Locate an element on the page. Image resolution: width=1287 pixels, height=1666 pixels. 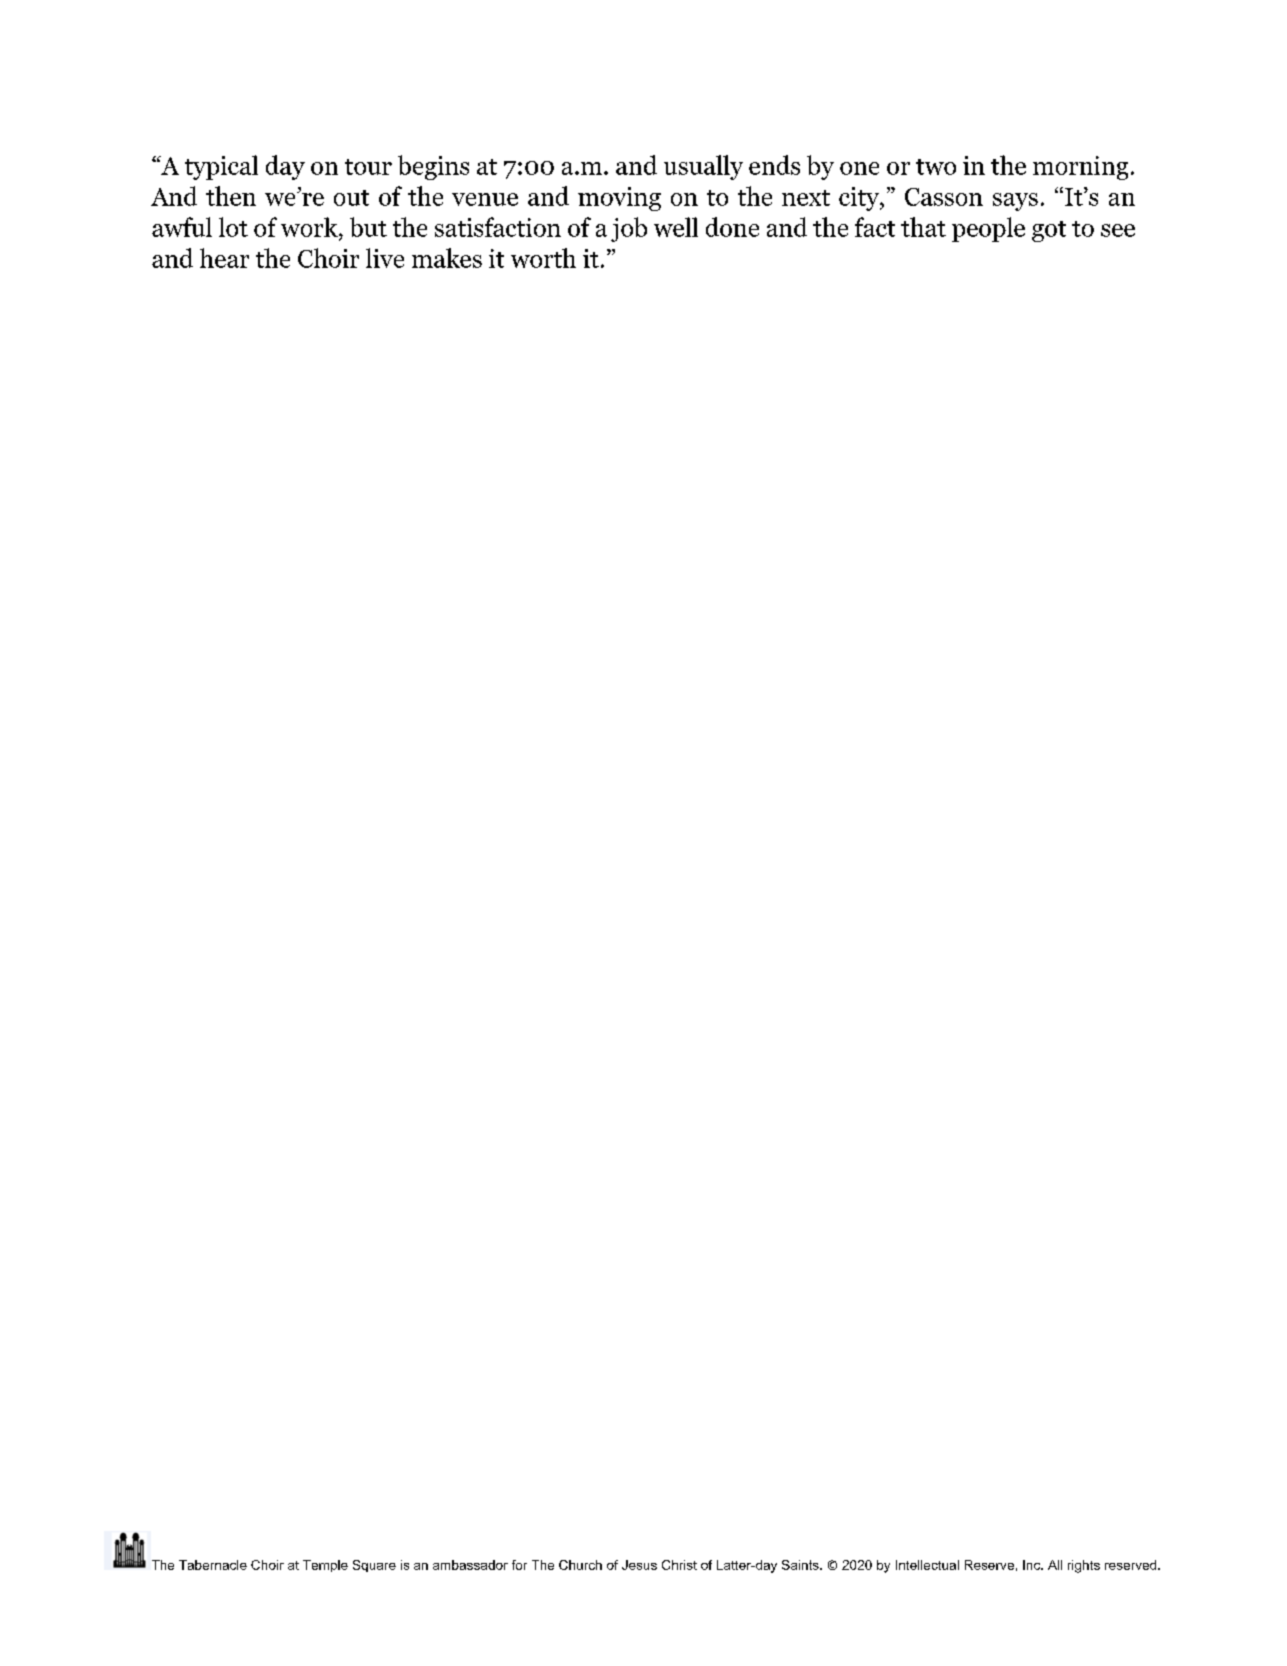
got is located at coordinates (1049, 231).
